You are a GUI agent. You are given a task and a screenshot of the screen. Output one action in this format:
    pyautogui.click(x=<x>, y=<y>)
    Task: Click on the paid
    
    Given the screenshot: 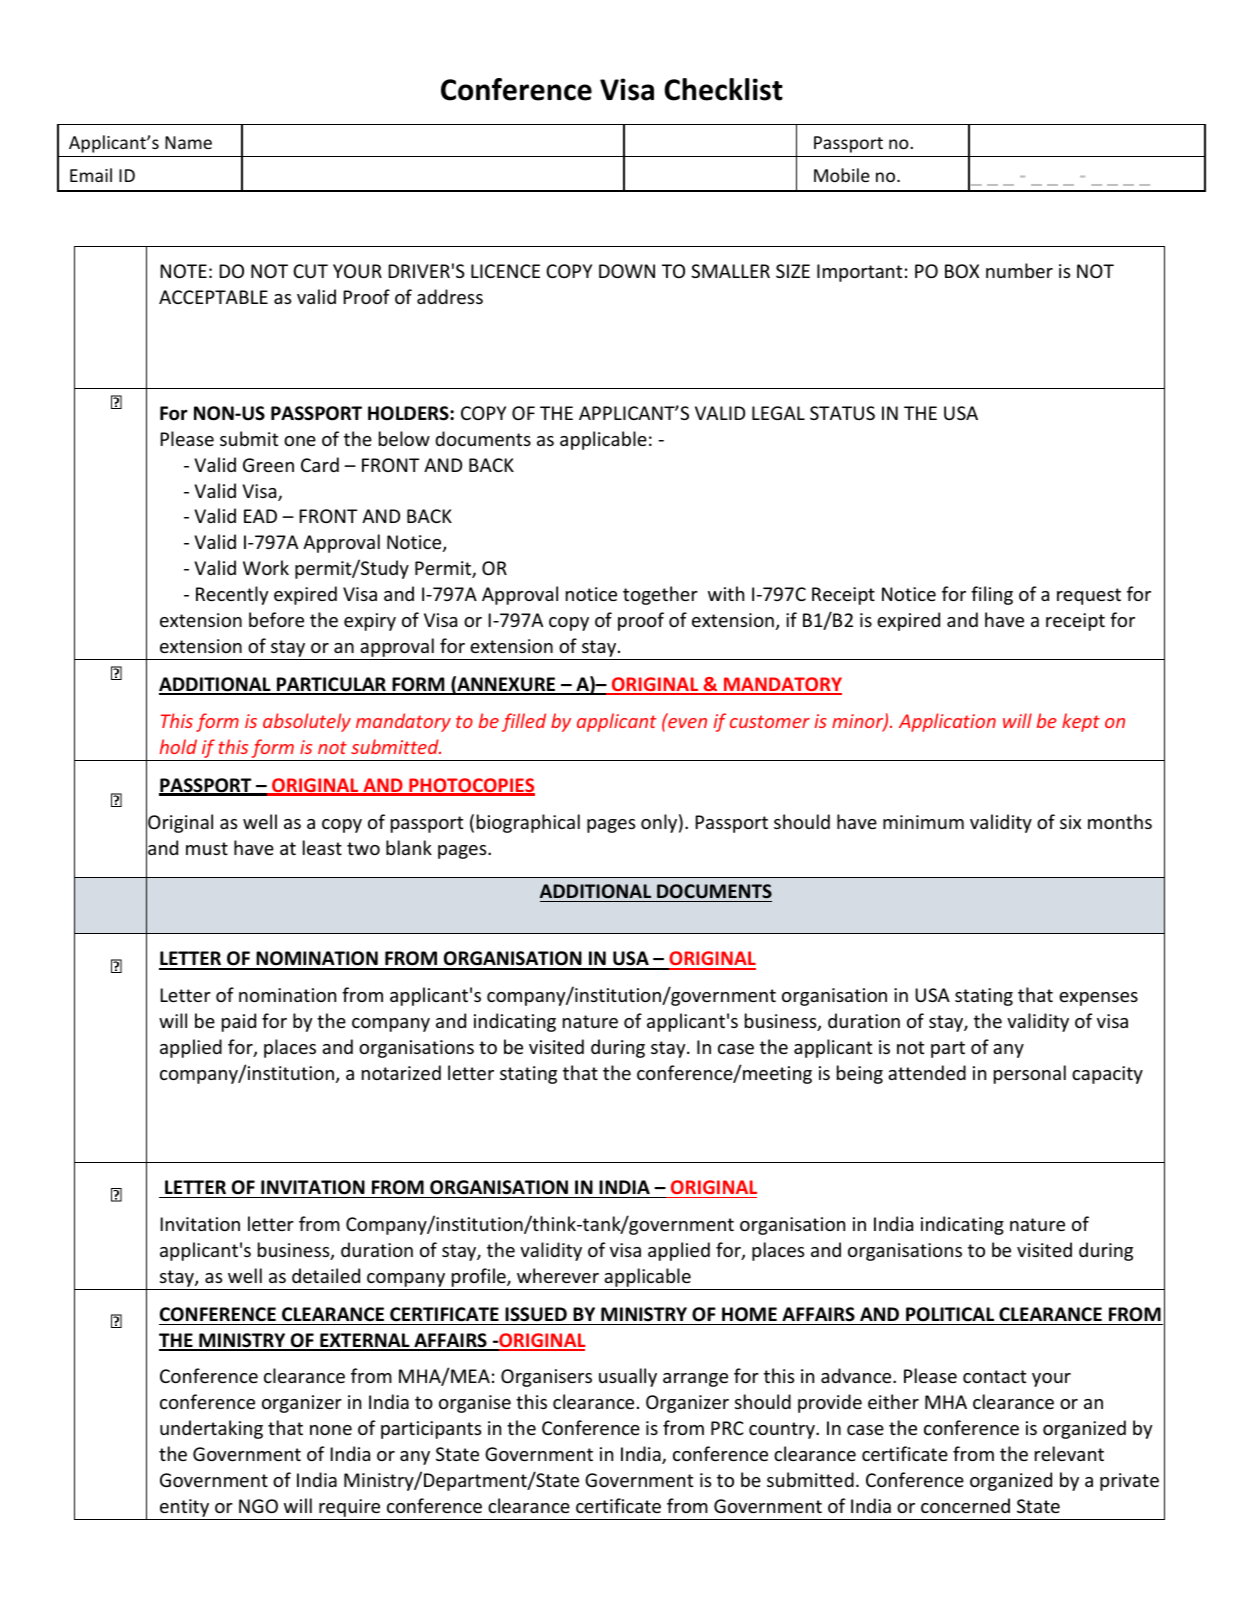 What is the action you would take?
    pyautogui.click(x=239, y=1022)
